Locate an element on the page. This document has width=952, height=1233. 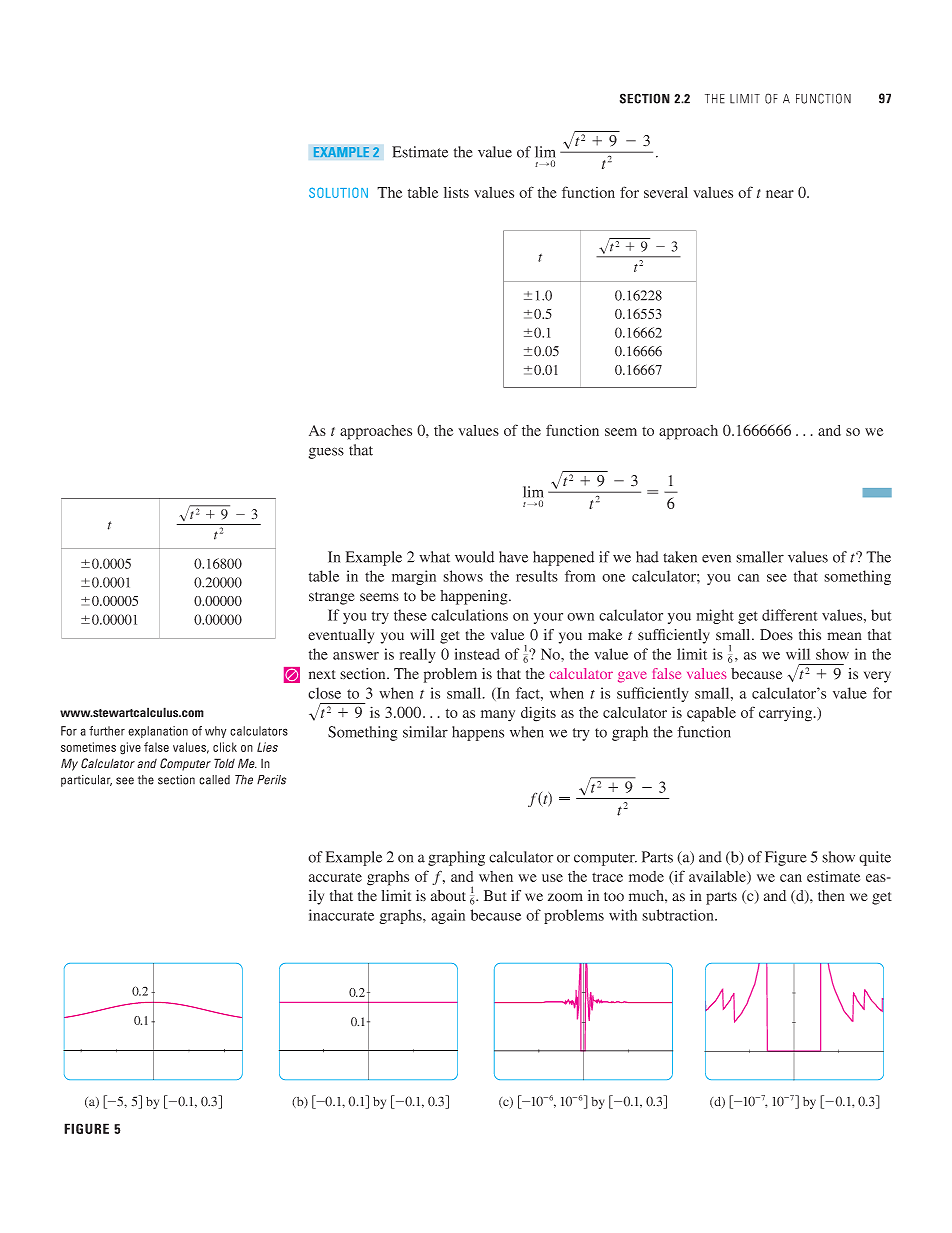
then is located at coordinates (831, 896).
